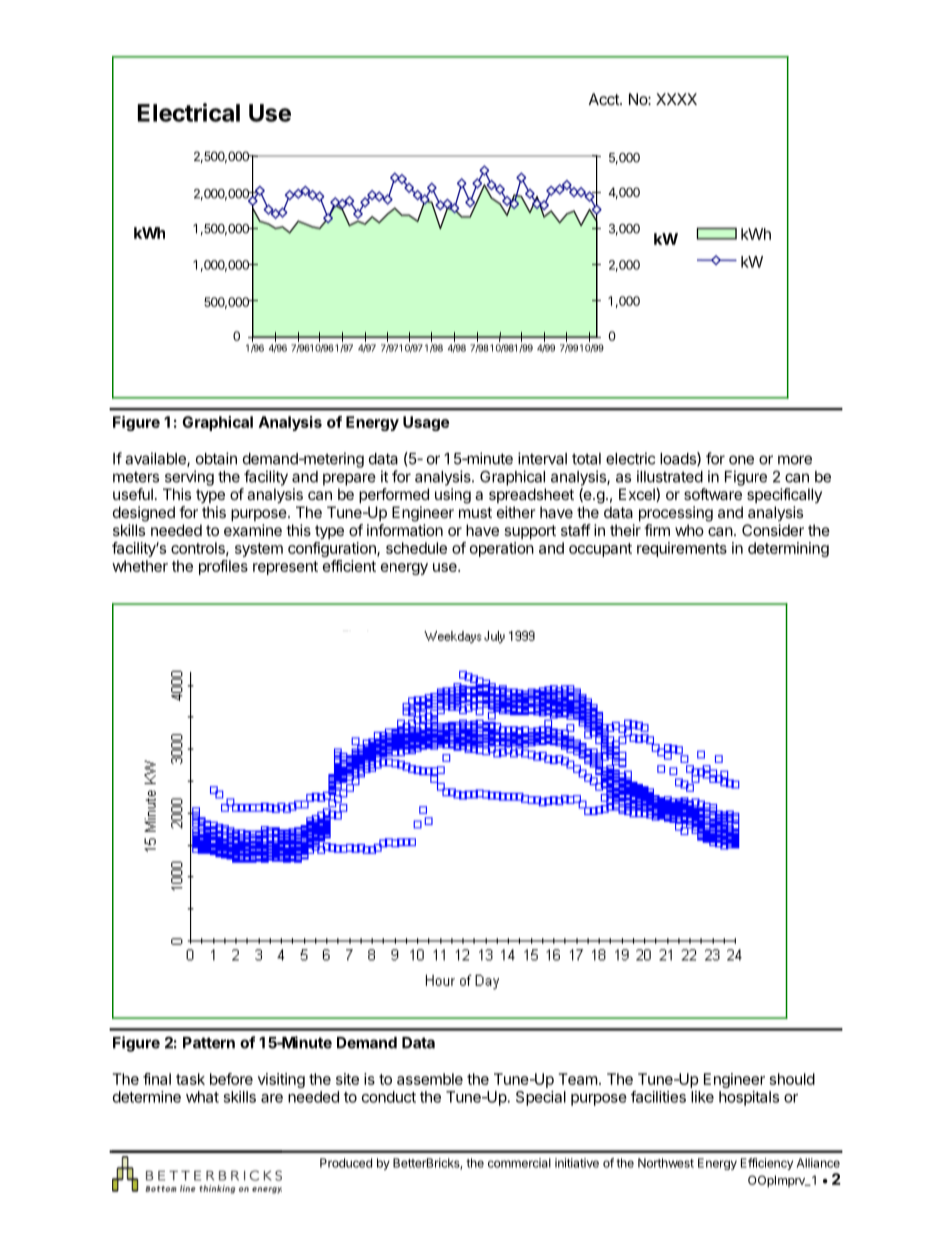  What do you see at coordinates (426, 423) in the screenshot?
I see `Usage` at bounding box center [426, 423].
